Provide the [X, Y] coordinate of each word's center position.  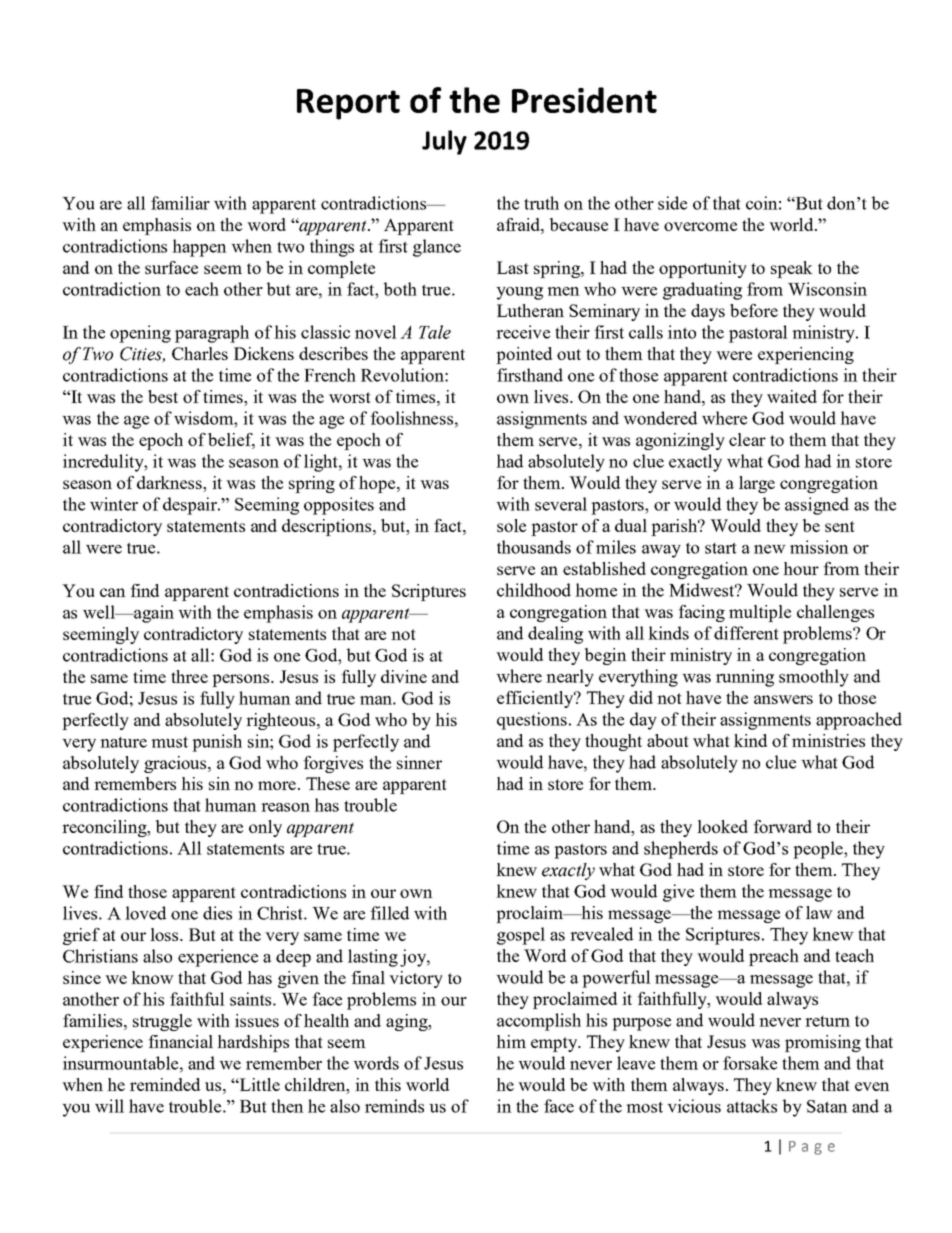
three [189, 676]
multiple [760, 613]
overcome [700, 226]
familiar [180, 203]
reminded [165, 1084]
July [444, 142]
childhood [534, 590]
